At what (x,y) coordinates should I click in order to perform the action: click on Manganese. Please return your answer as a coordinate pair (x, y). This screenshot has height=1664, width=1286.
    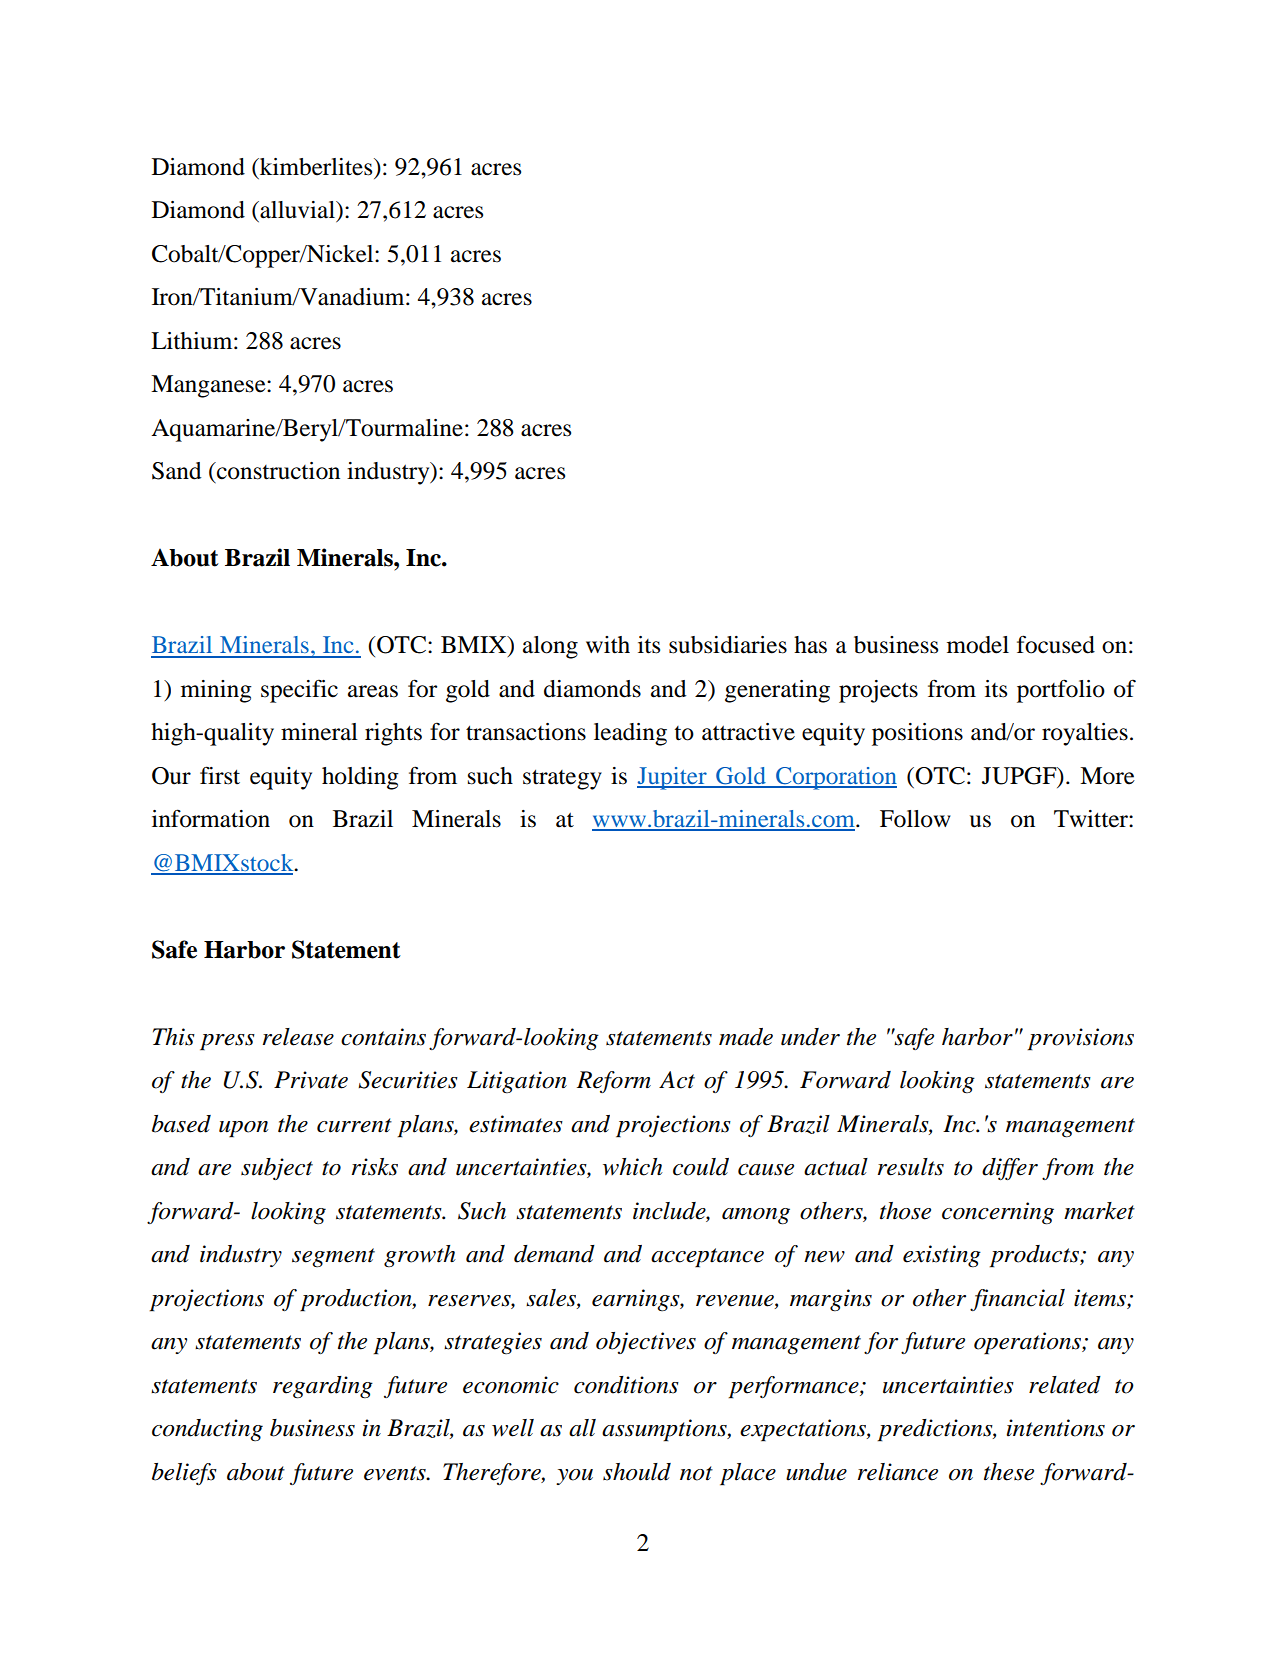
    Looking at the image, I should click on (209, 386).
